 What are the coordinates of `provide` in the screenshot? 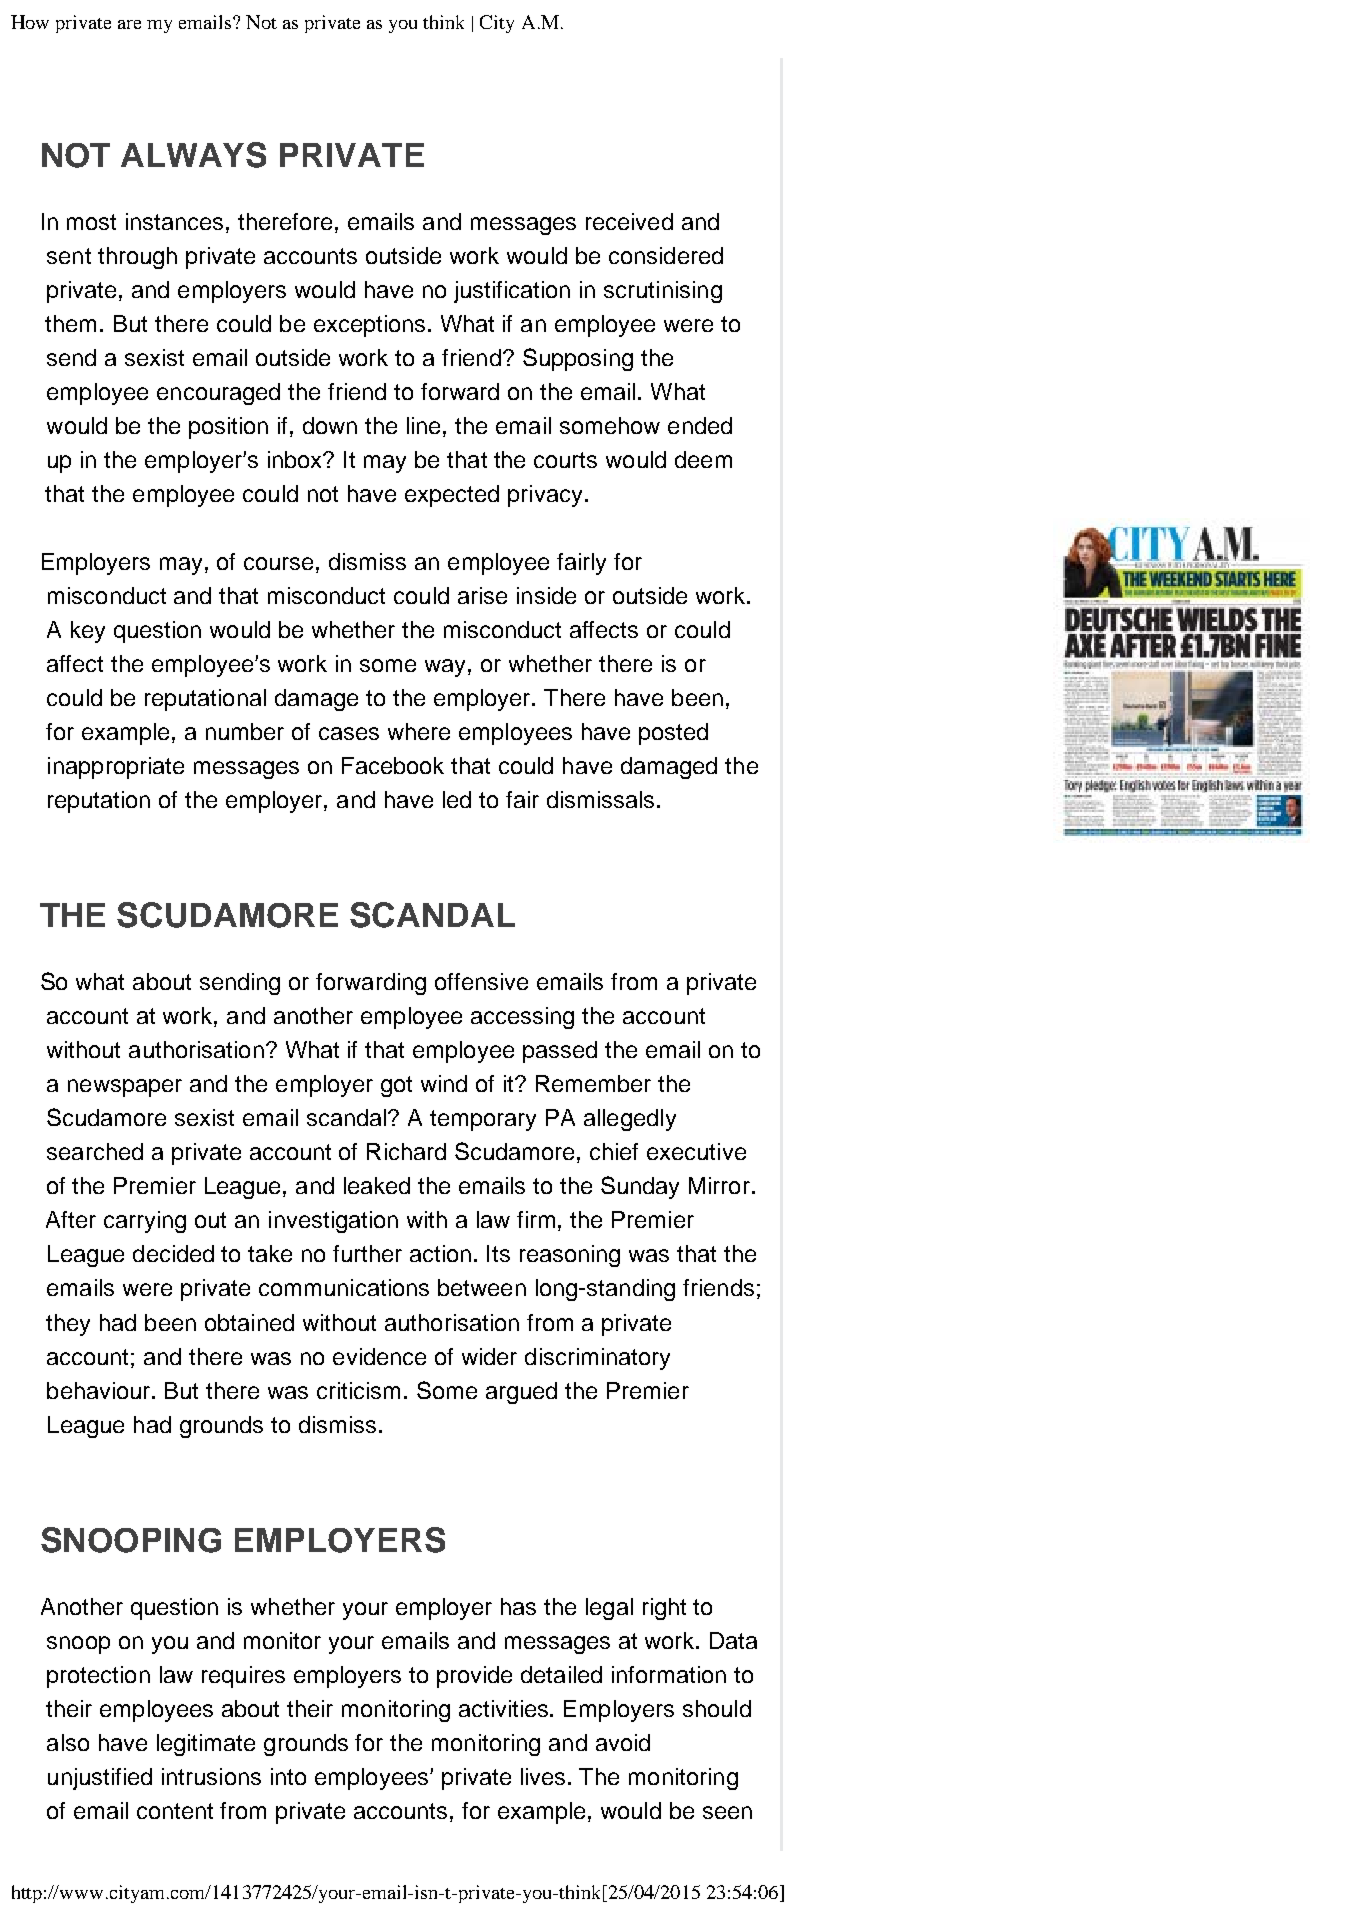 It's located at (474, 1677).
